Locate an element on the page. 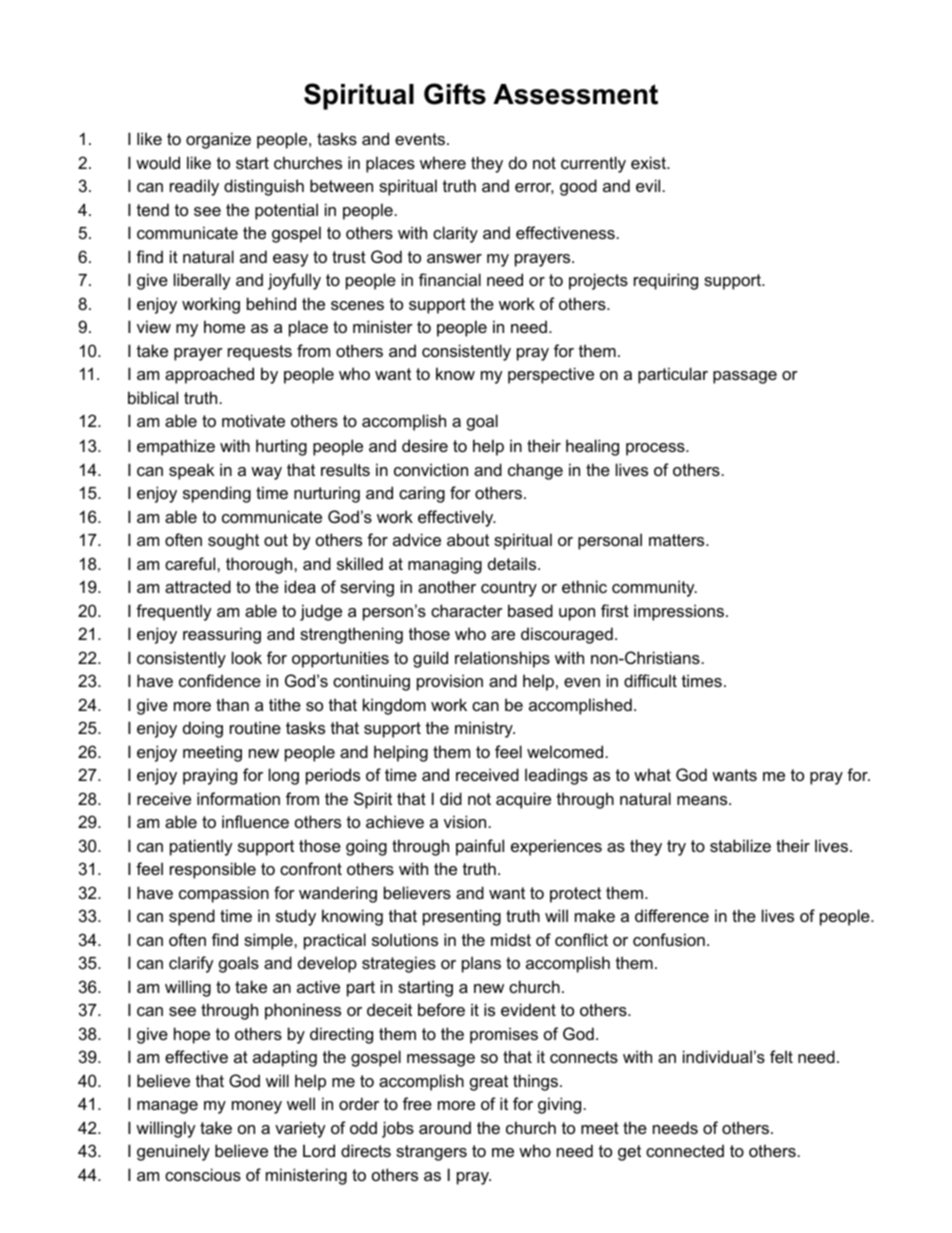 The height and width of the document is (1233, 952). organize is located at coordinates (218, 140).
